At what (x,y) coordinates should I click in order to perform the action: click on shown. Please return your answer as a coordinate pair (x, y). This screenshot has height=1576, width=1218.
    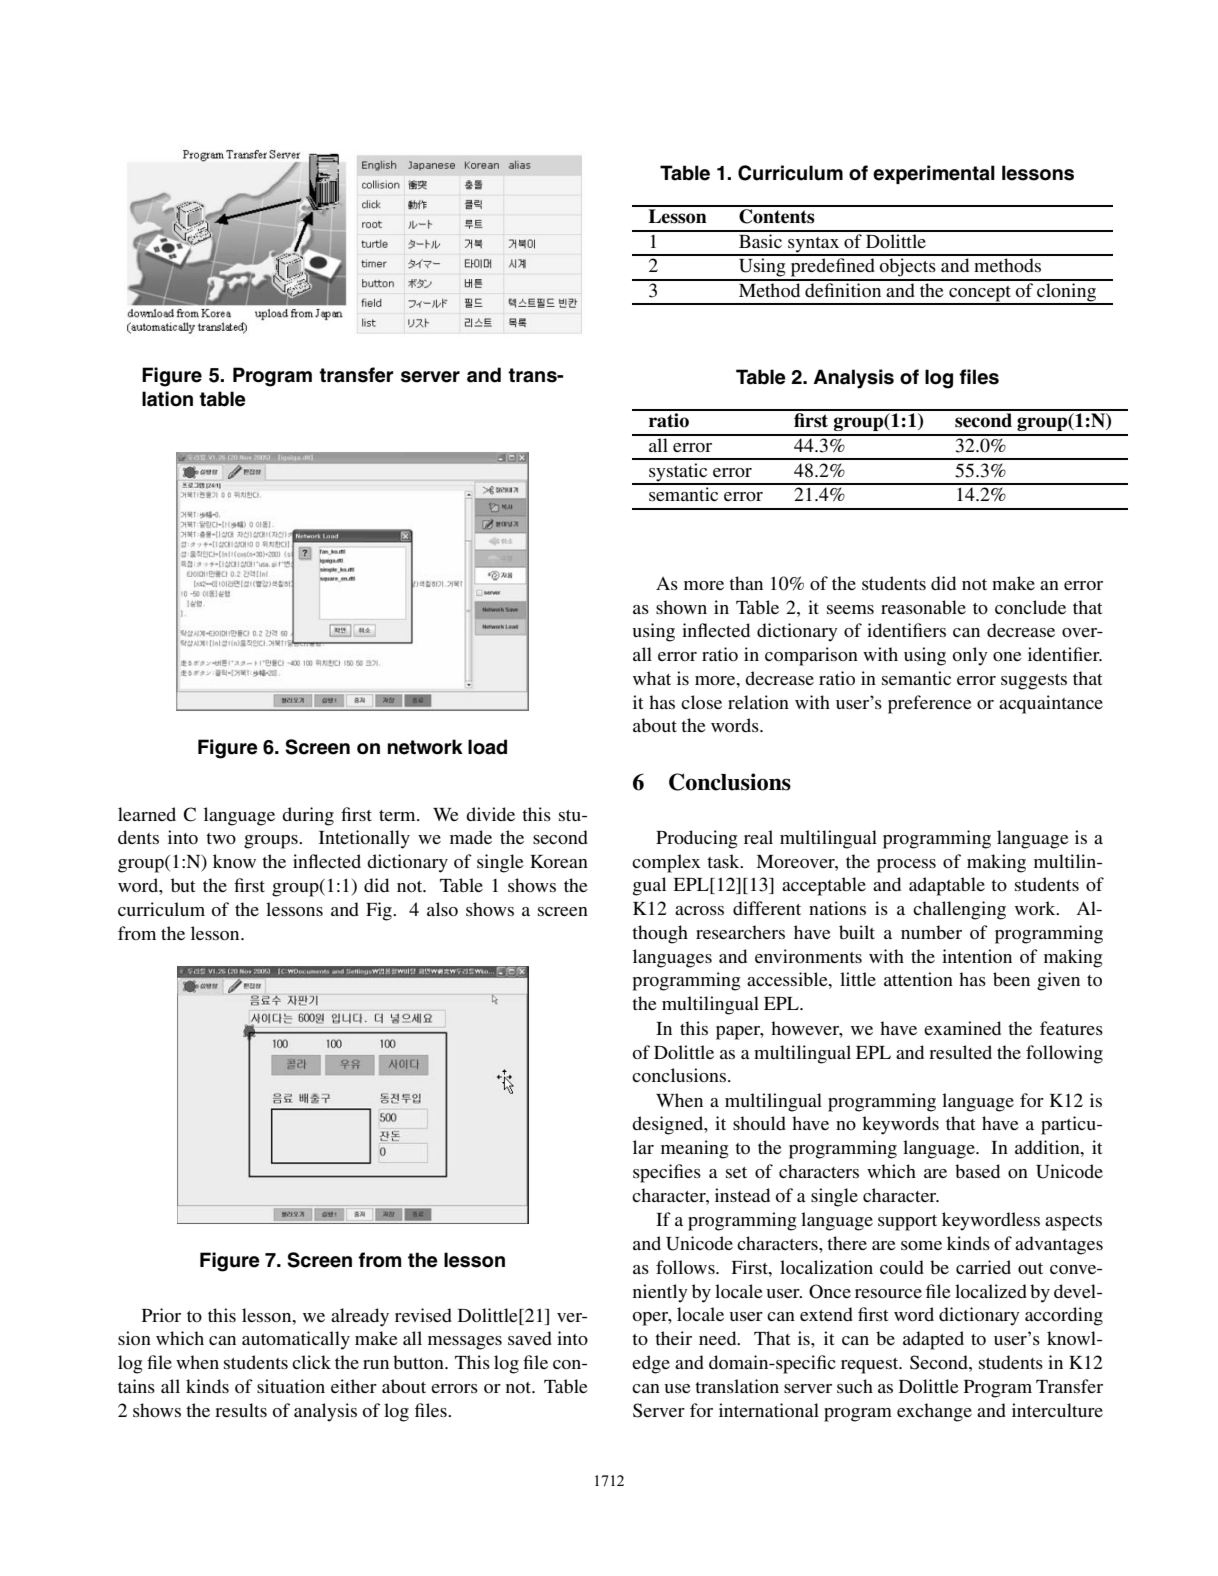
    Looking at the image, I should click on (681, 607).
